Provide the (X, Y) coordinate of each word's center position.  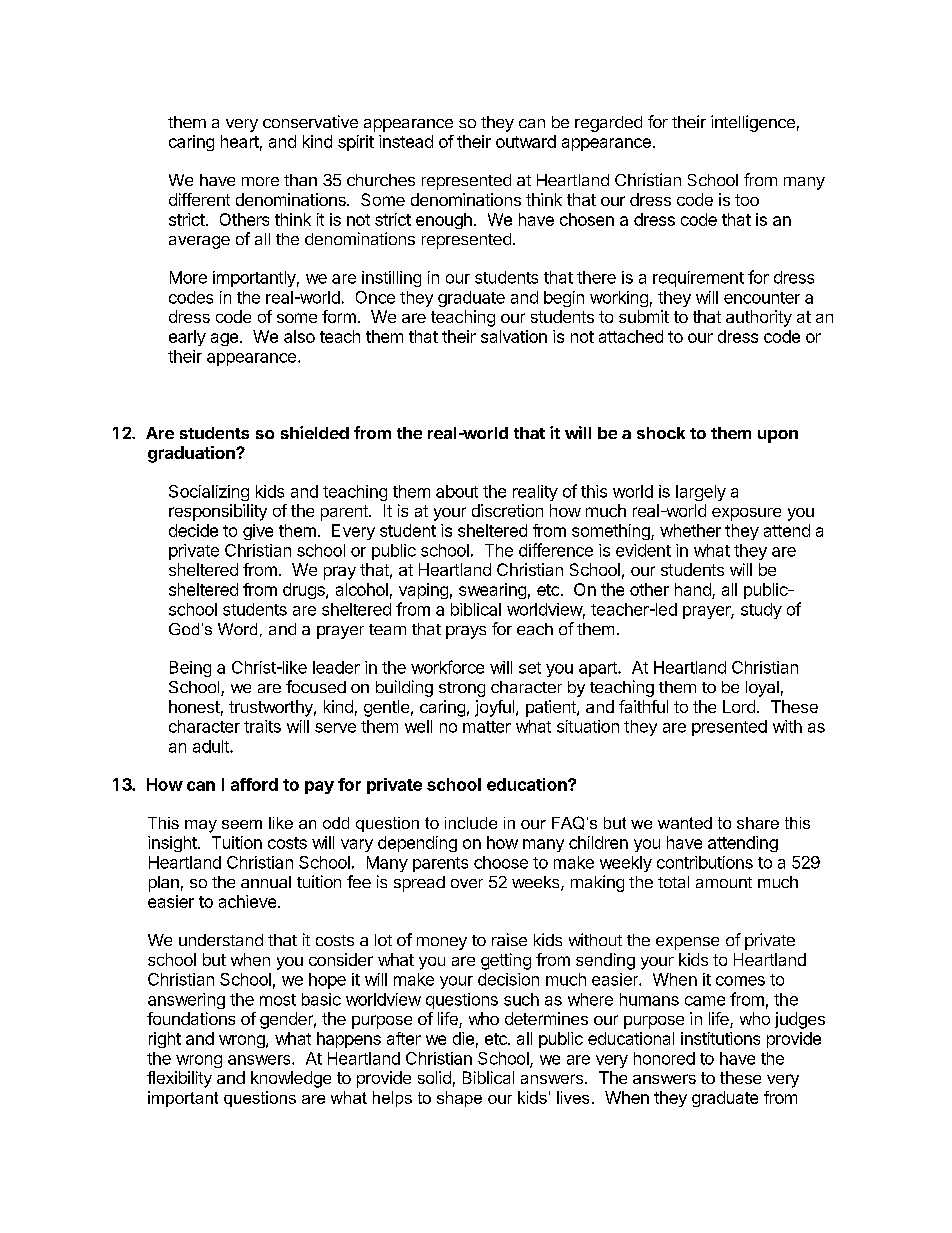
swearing (492, 591)
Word (237, 629)
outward (526, 141)
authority (759, 318)
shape (459, 1099)
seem (242, 824)
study (761, 611)
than (300, 180)
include (471, 823)
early (187, 338)
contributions (705, 862)
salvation (514, 336)
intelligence (753, 123)
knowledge (291, 1079)
